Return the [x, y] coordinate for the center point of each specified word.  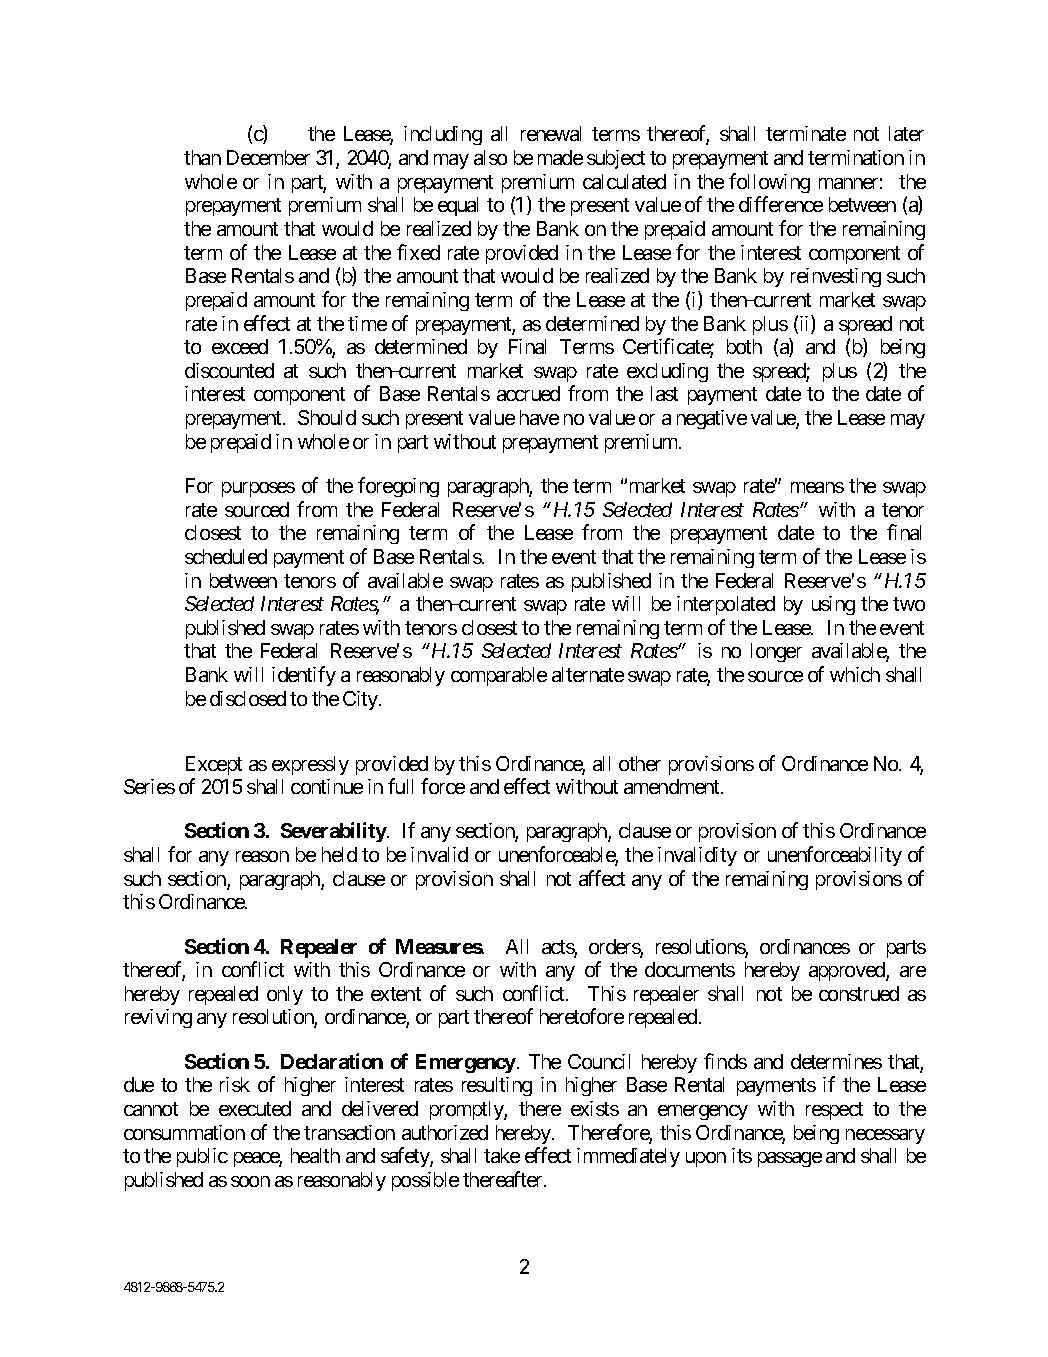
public [202, 1157]
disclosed [248, 698]
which [855, 674]
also [490, 157]
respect [834, 1111]
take [502, 1155]
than [202, 157]
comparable [499, 676]
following [769, 183]
